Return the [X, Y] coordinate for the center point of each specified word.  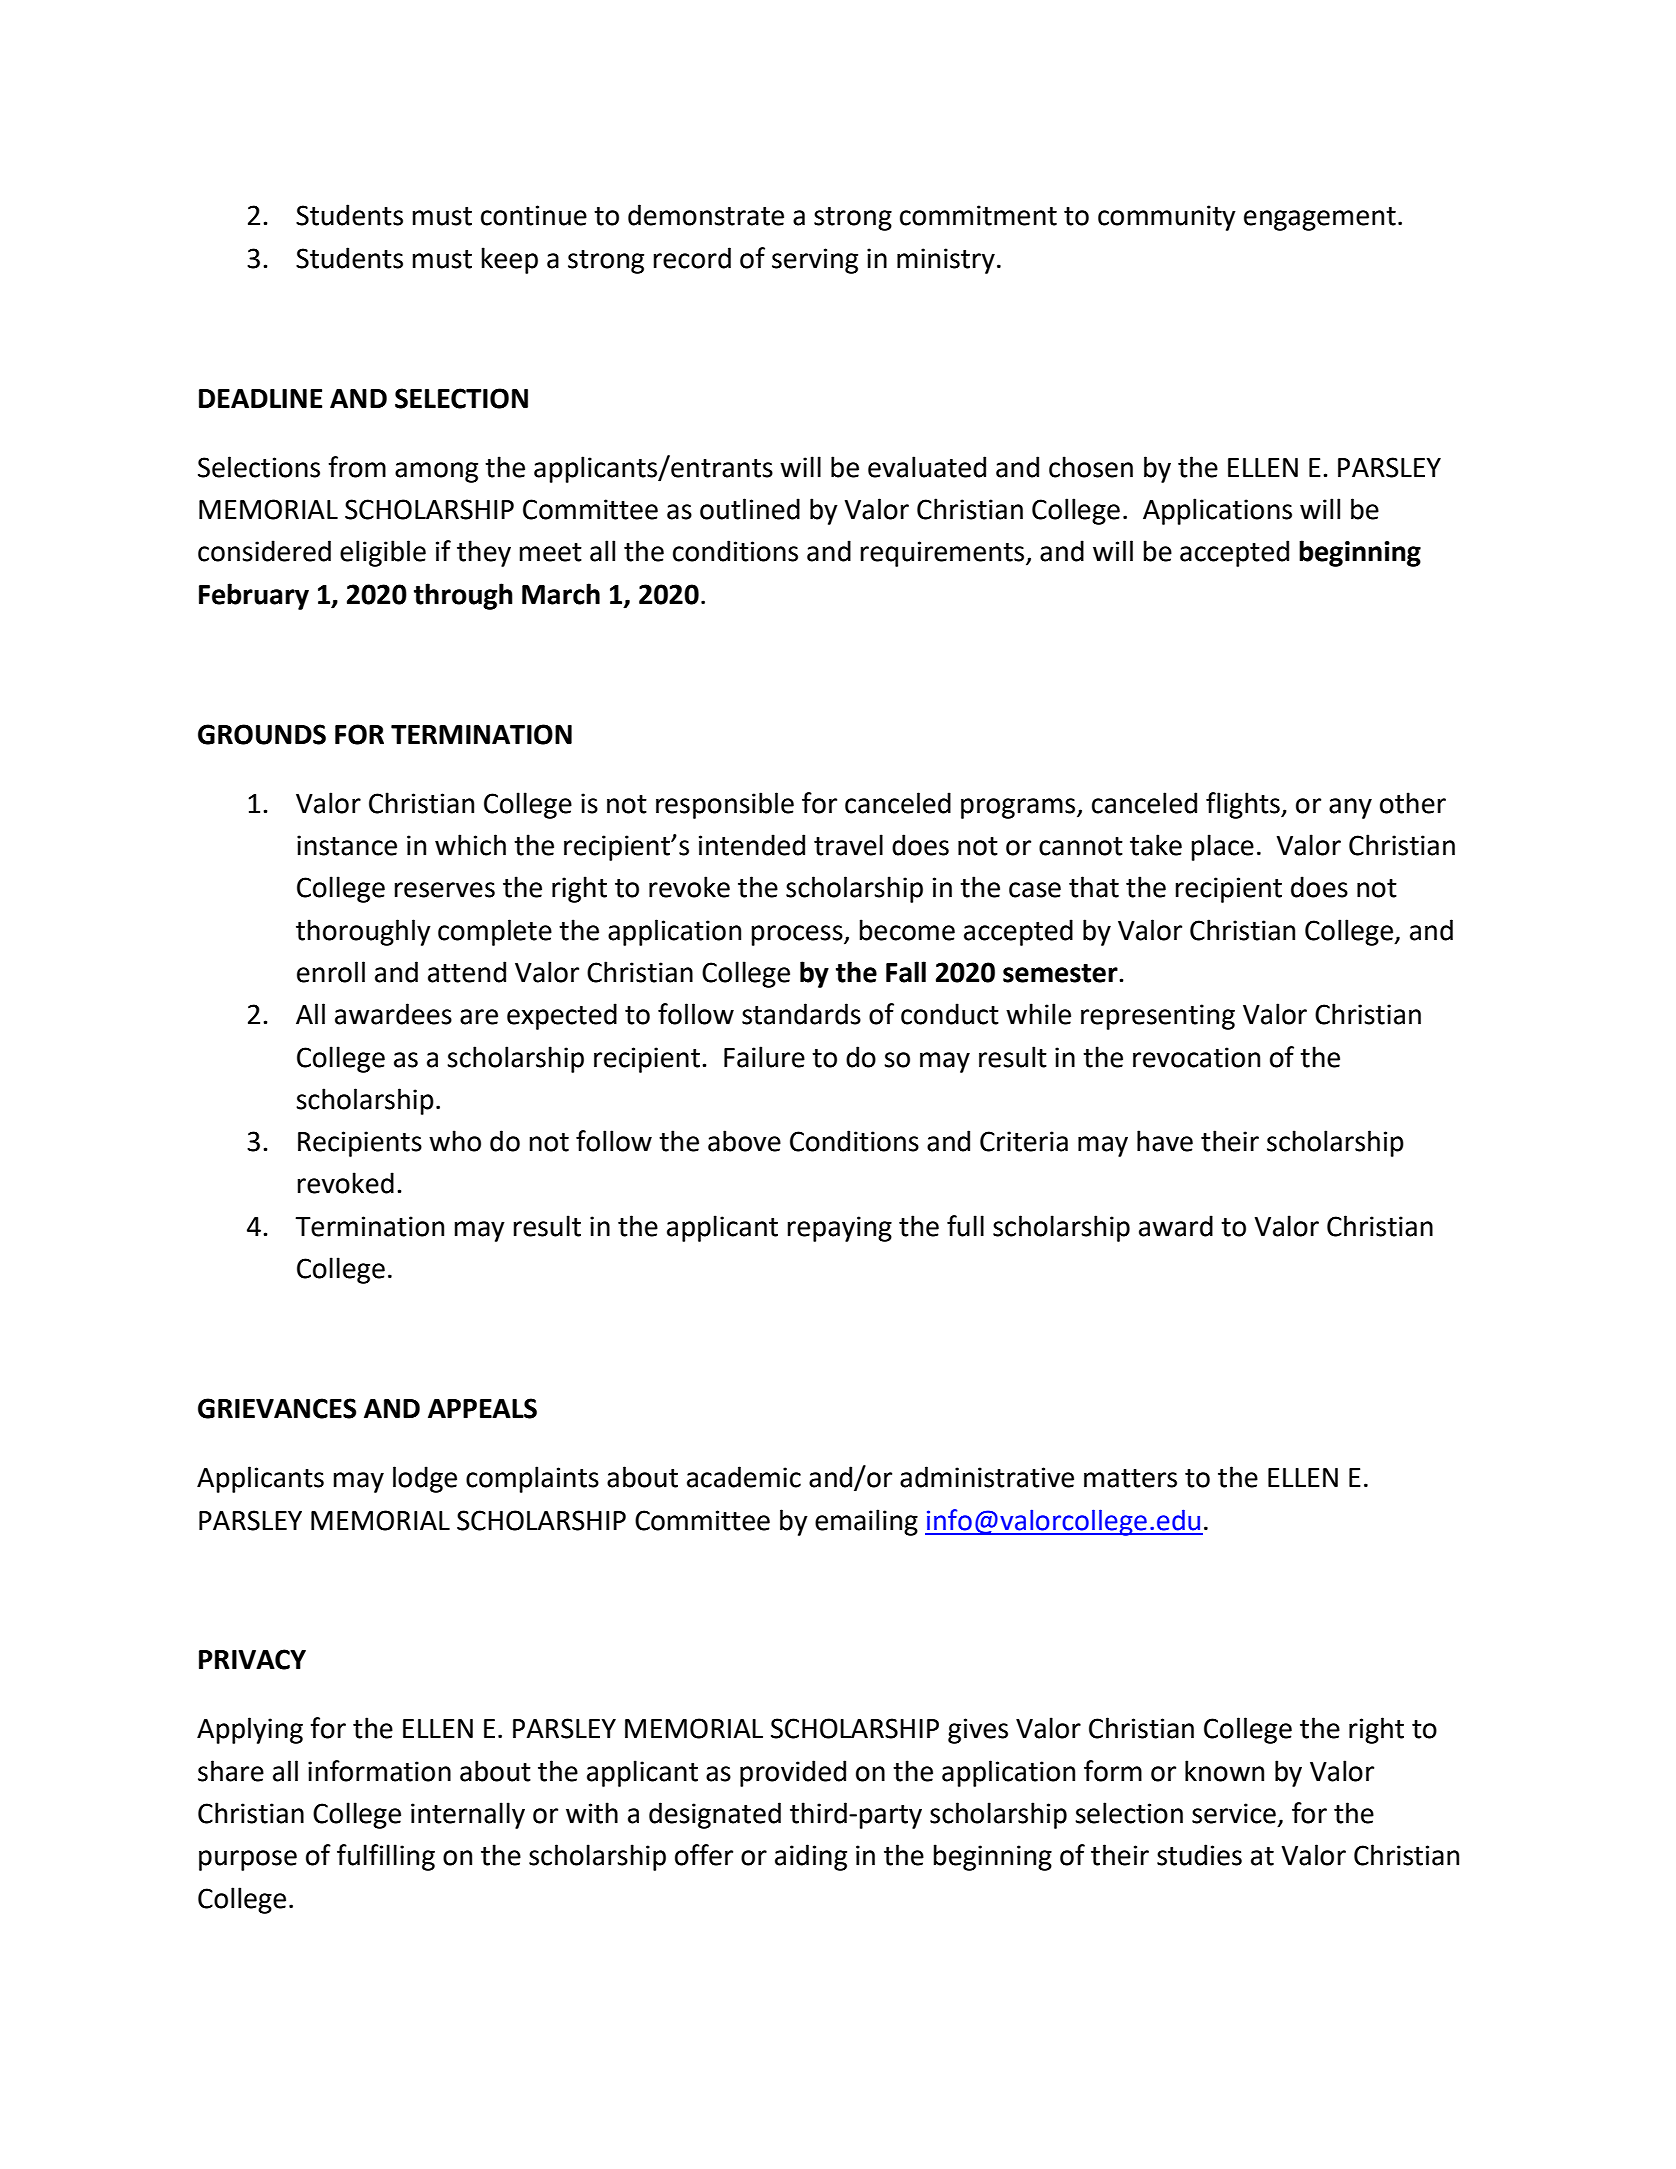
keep [509, 260]
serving [815, 261]
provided [793, 1773]
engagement [1320, 219]
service [1234, 1813]
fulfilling [386, 1857]
